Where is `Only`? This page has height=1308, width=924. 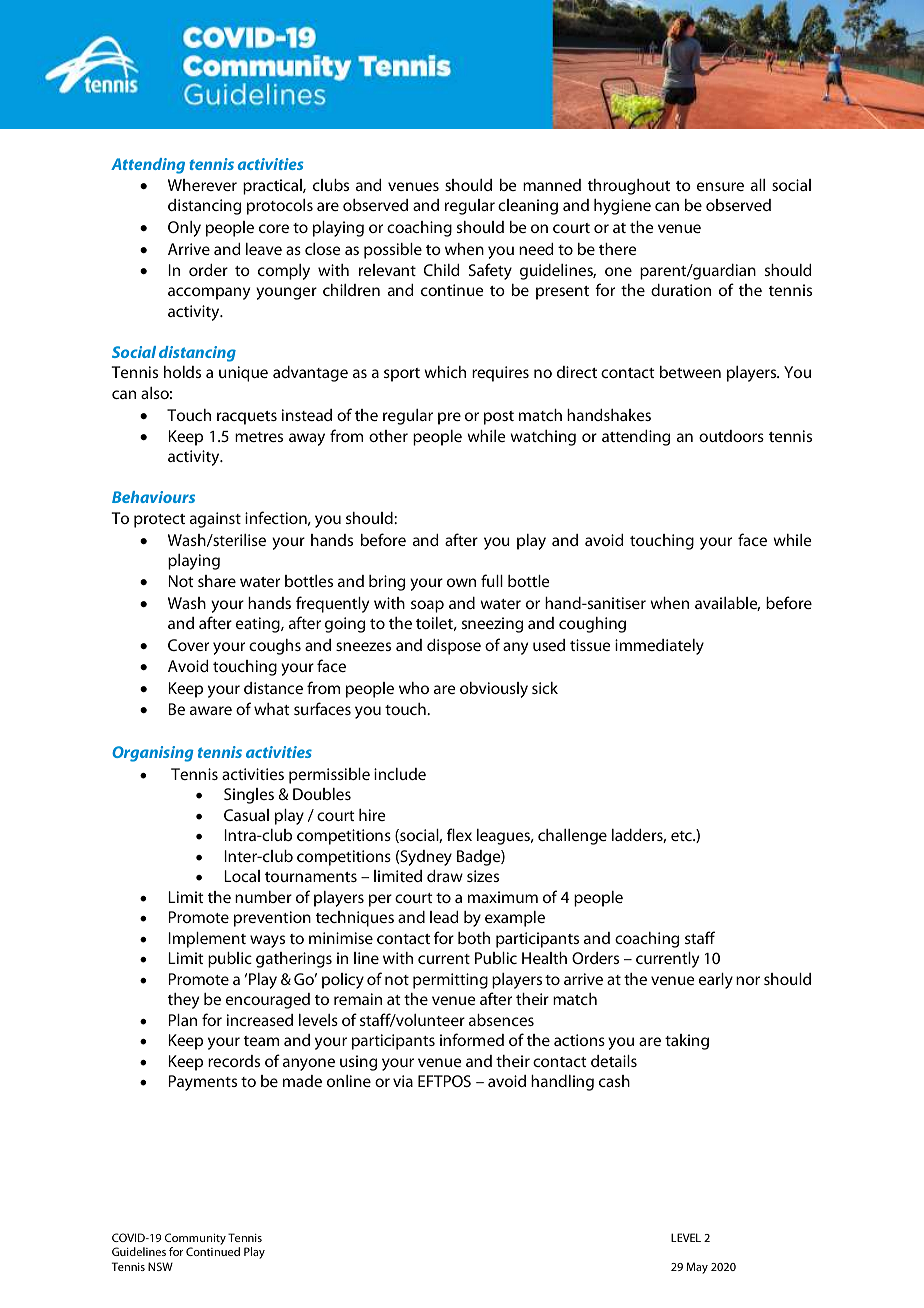
Only is located at coordinates (184, 229).
